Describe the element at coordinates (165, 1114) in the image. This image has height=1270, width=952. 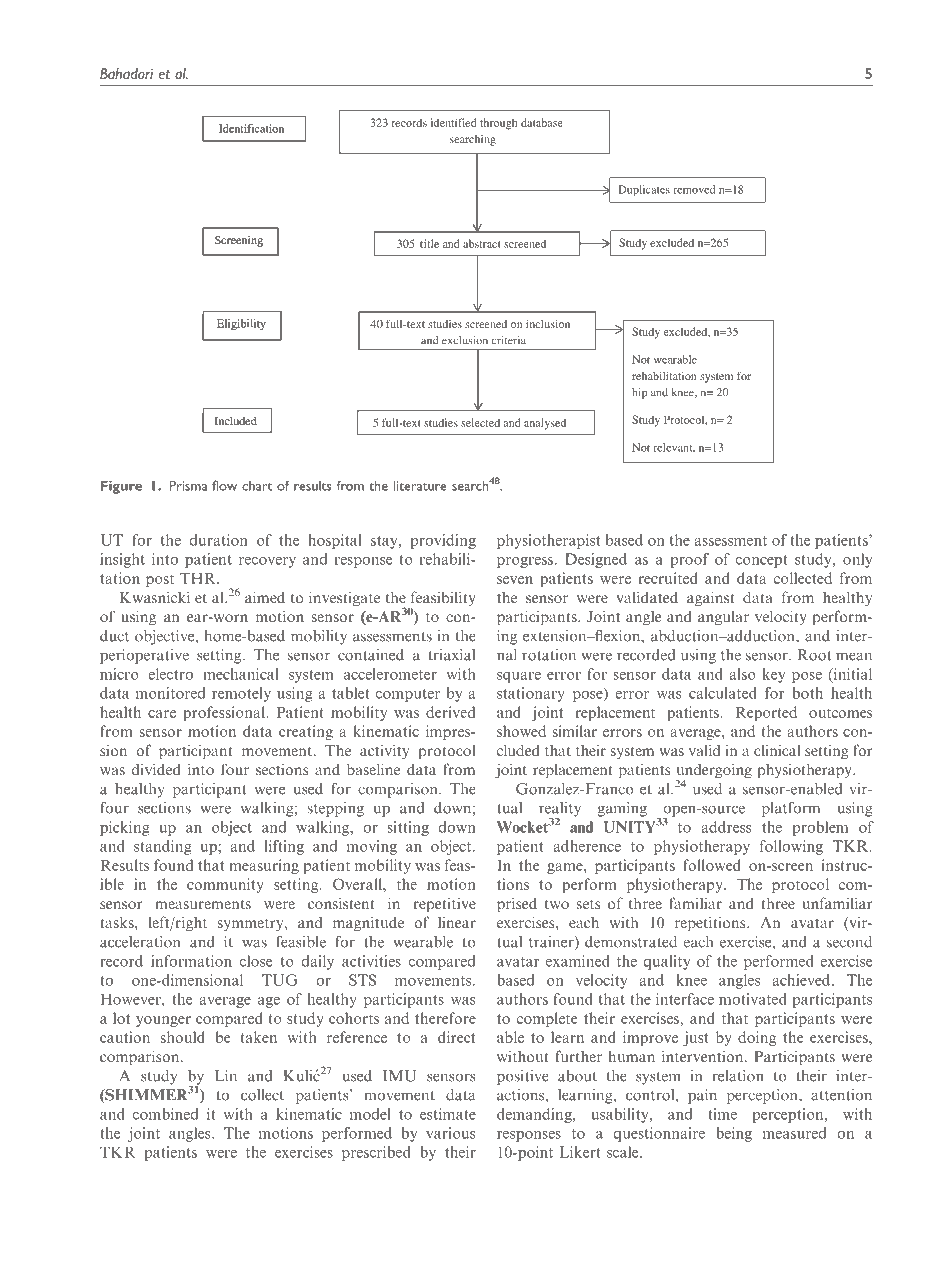
I see `combined` at that location.
